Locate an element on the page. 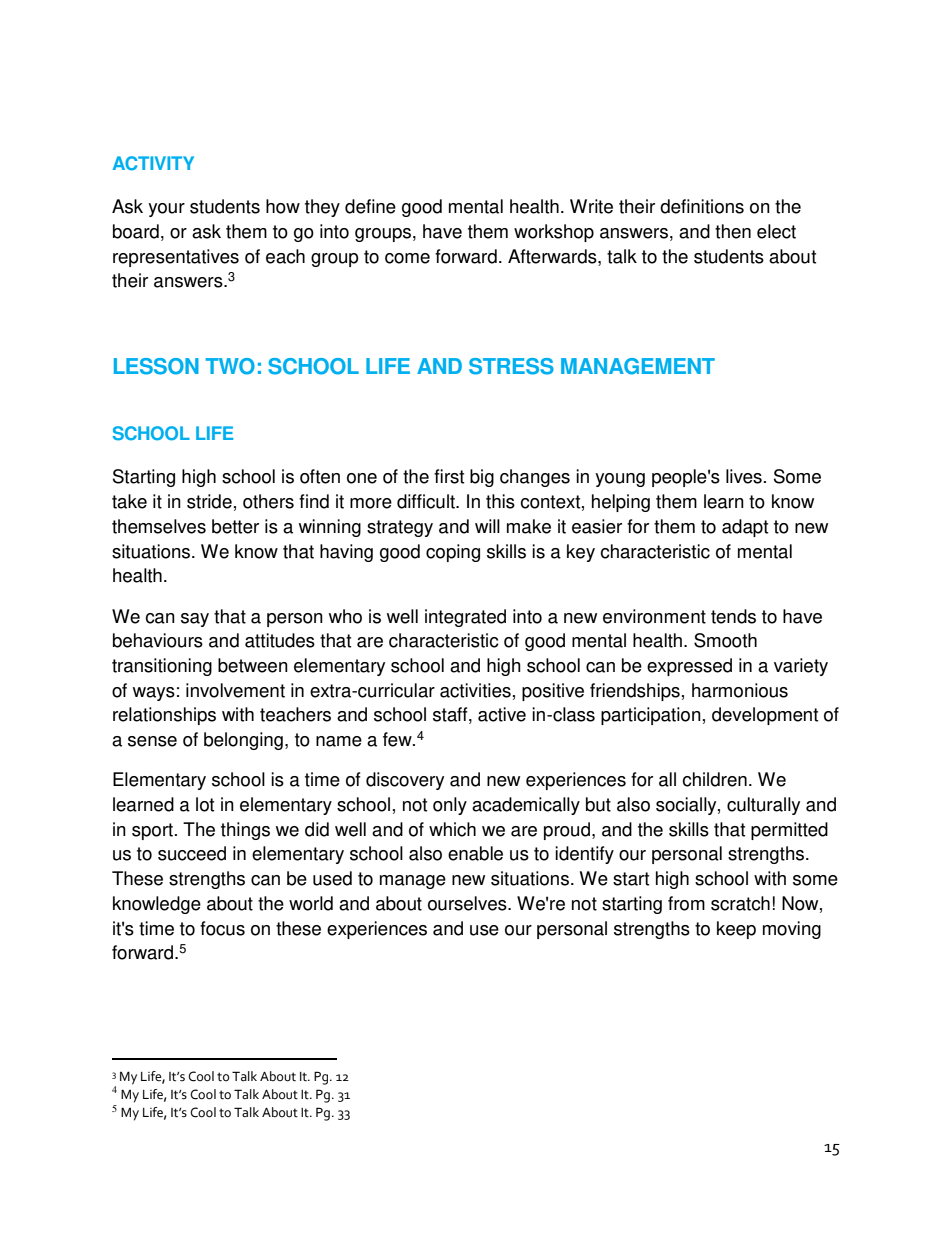  TWO is located at coordinates (230, 366).
